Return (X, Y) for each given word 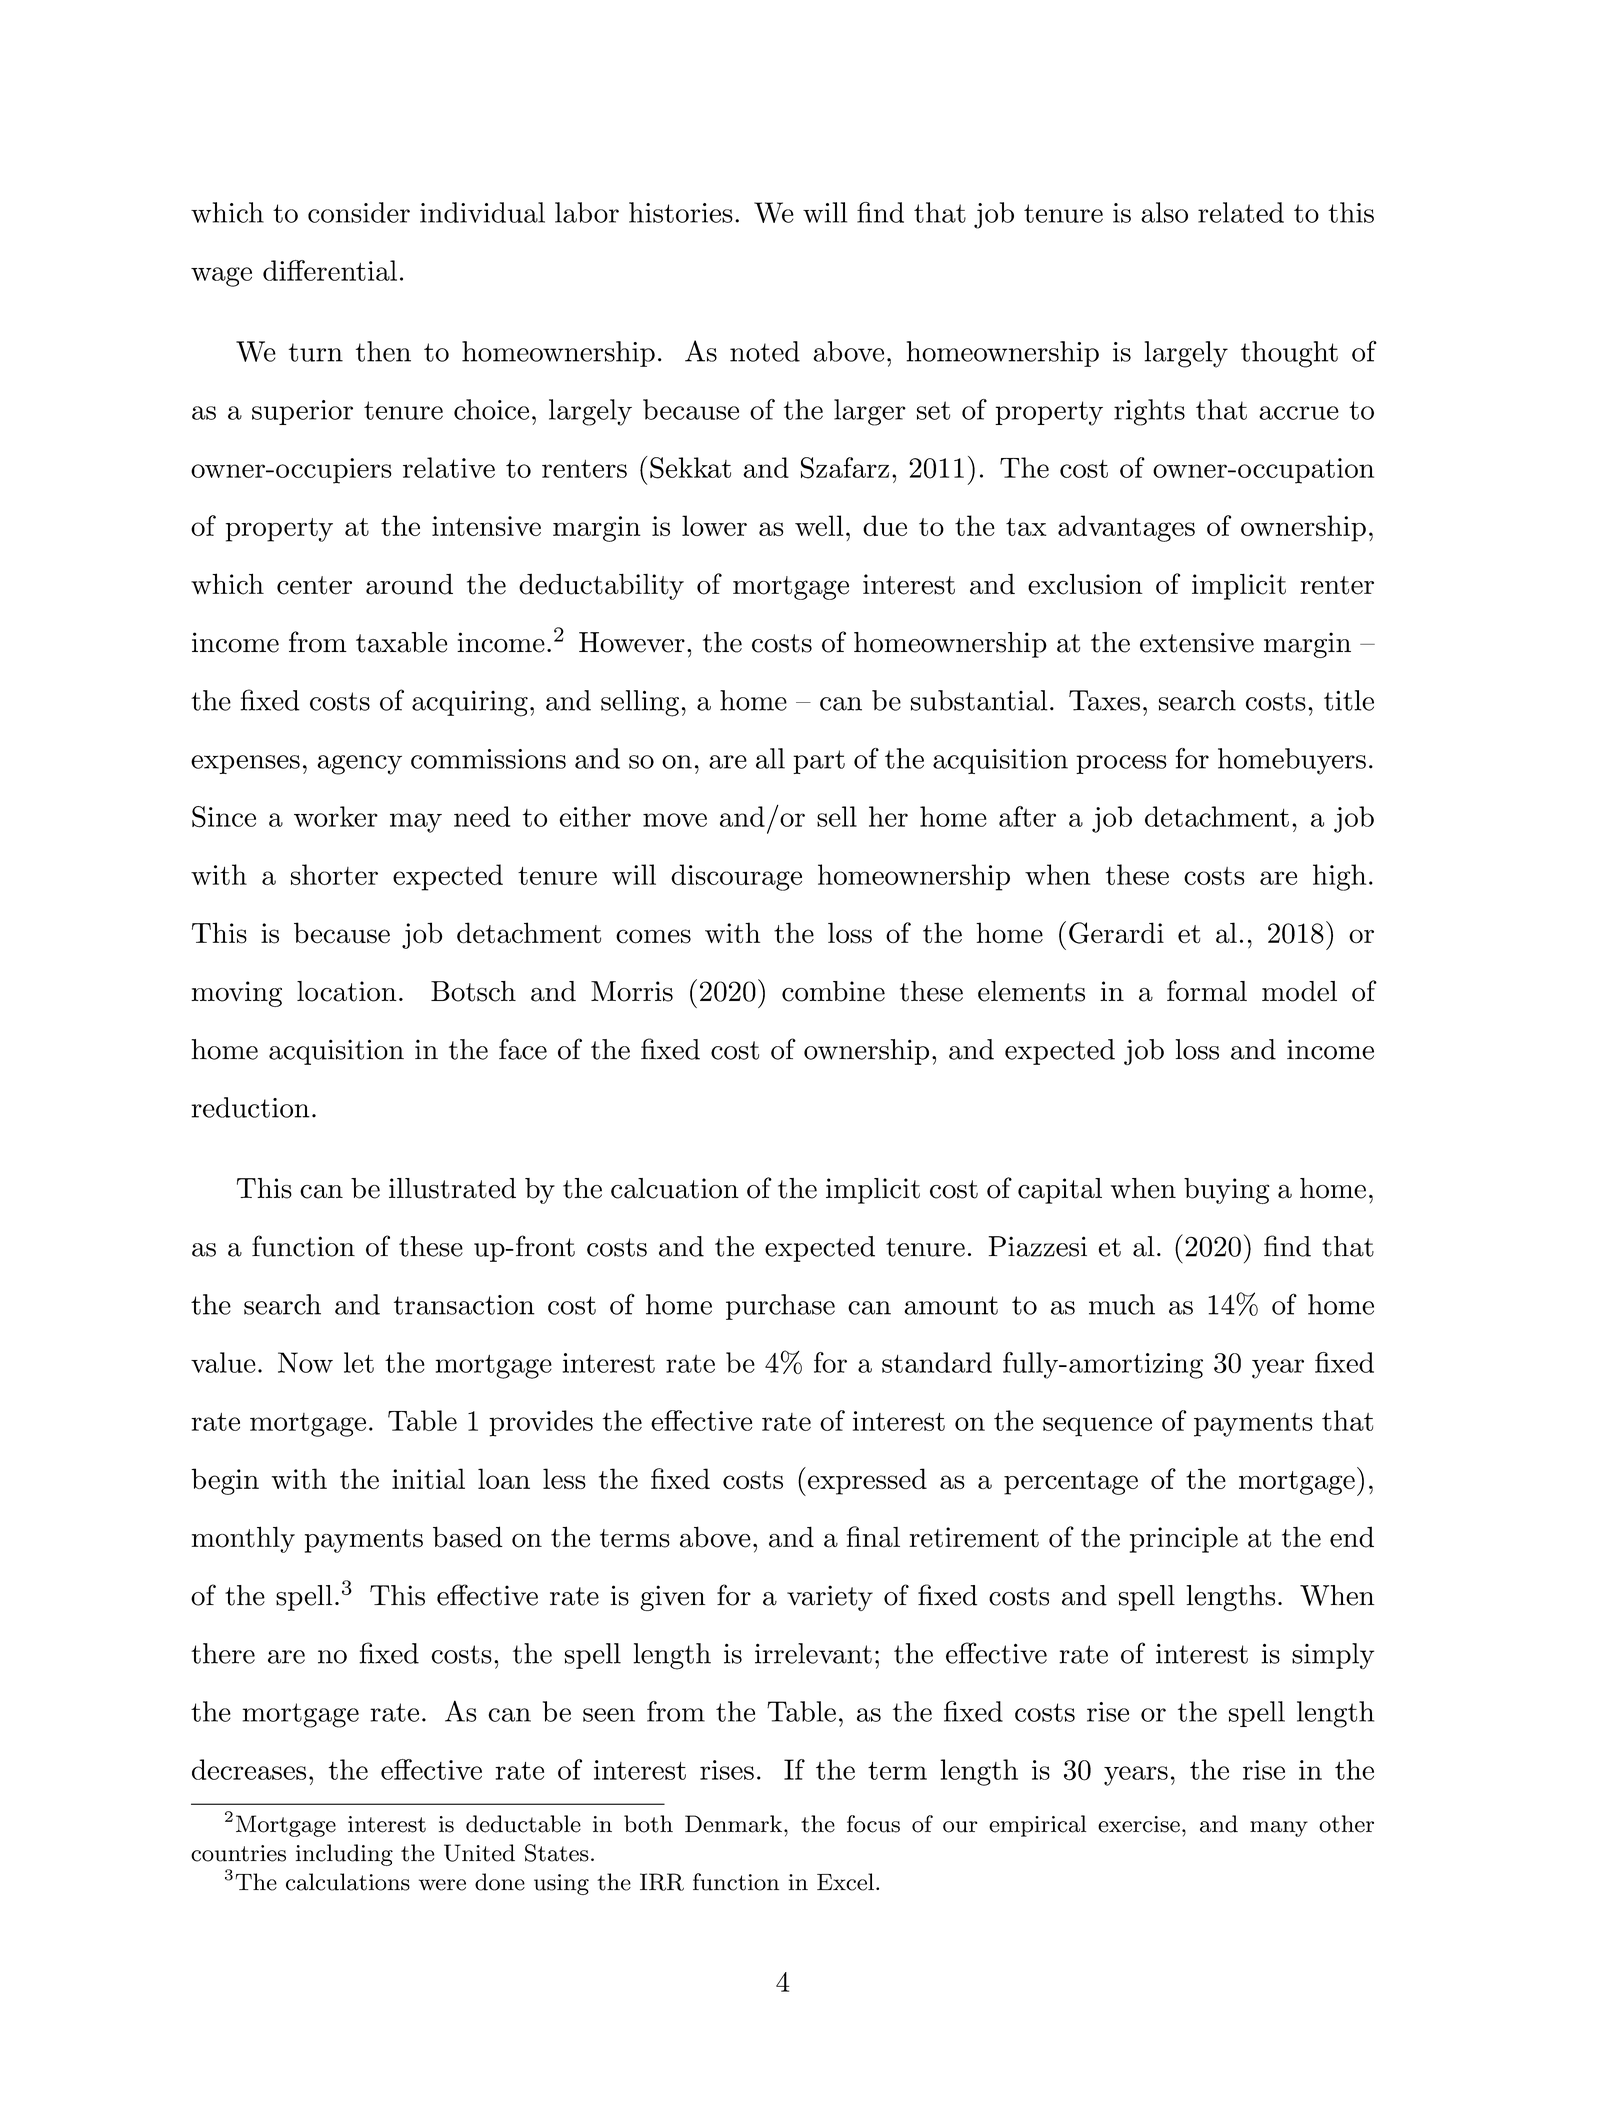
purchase (780, 1307)
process (1121, 764)
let (359, 1362)
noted (765, 351)
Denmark (733, 1824)
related (1241, 212)
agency (359, 765)
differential (330, 270)
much (1122, 1304)
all (770, 758)
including (344, 1855)
